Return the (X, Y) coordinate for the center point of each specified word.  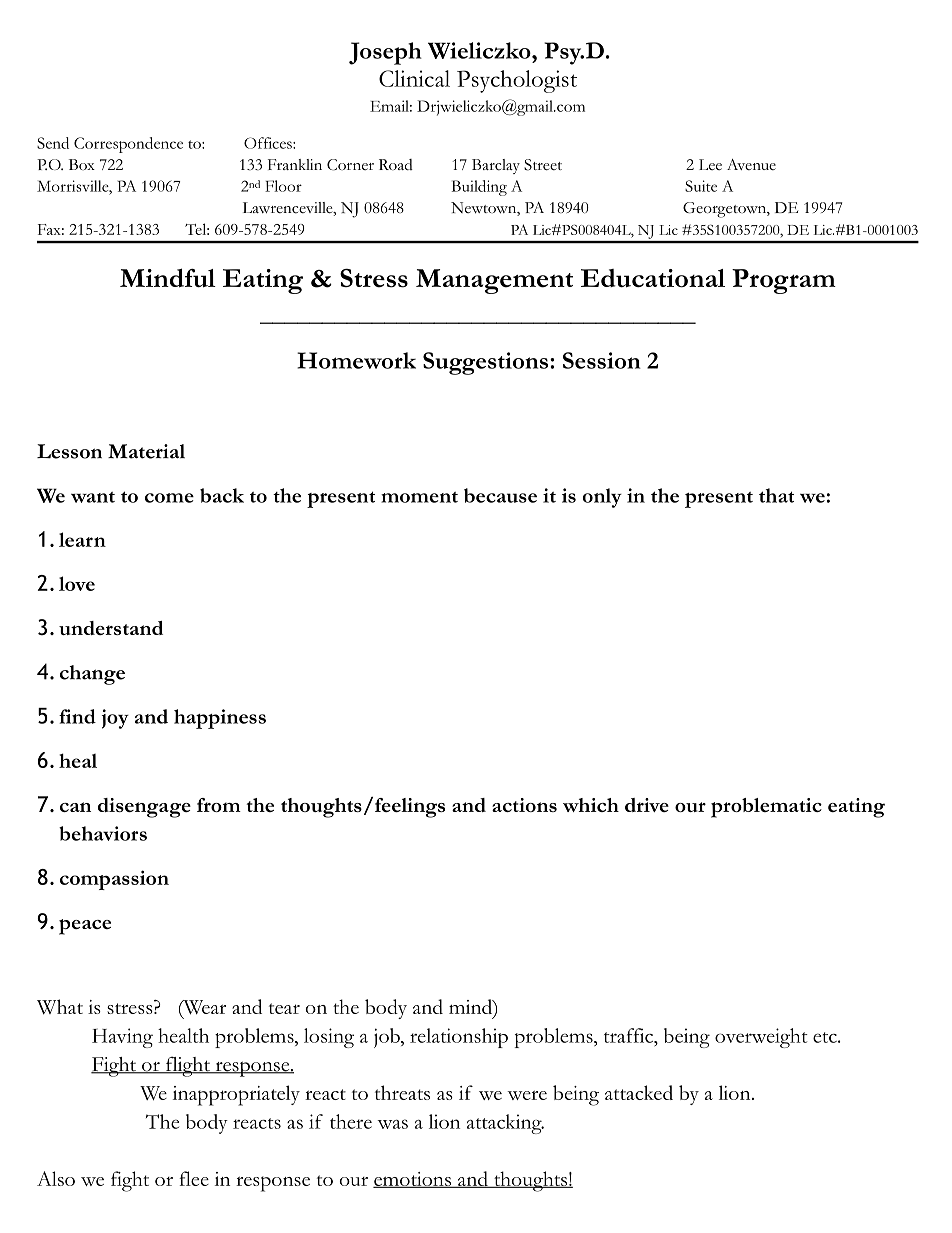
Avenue (751, 164)
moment (419, 497)
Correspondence (128, 145)
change (92, 675)
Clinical (414, 78)
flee (194, 1178)
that (776, 495)
